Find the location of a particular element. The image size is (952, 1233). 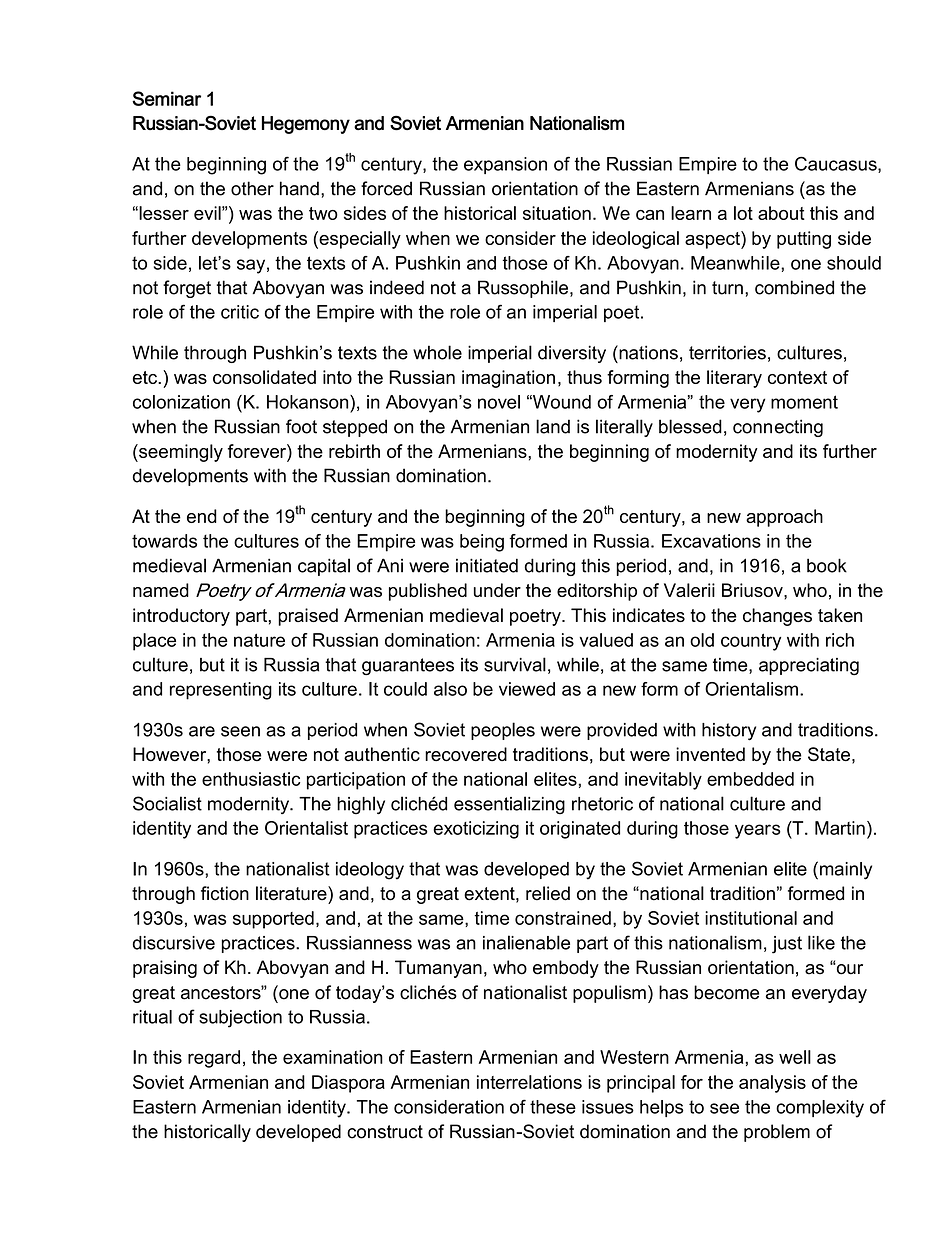

expansion is located at coordinates (505, 165).
